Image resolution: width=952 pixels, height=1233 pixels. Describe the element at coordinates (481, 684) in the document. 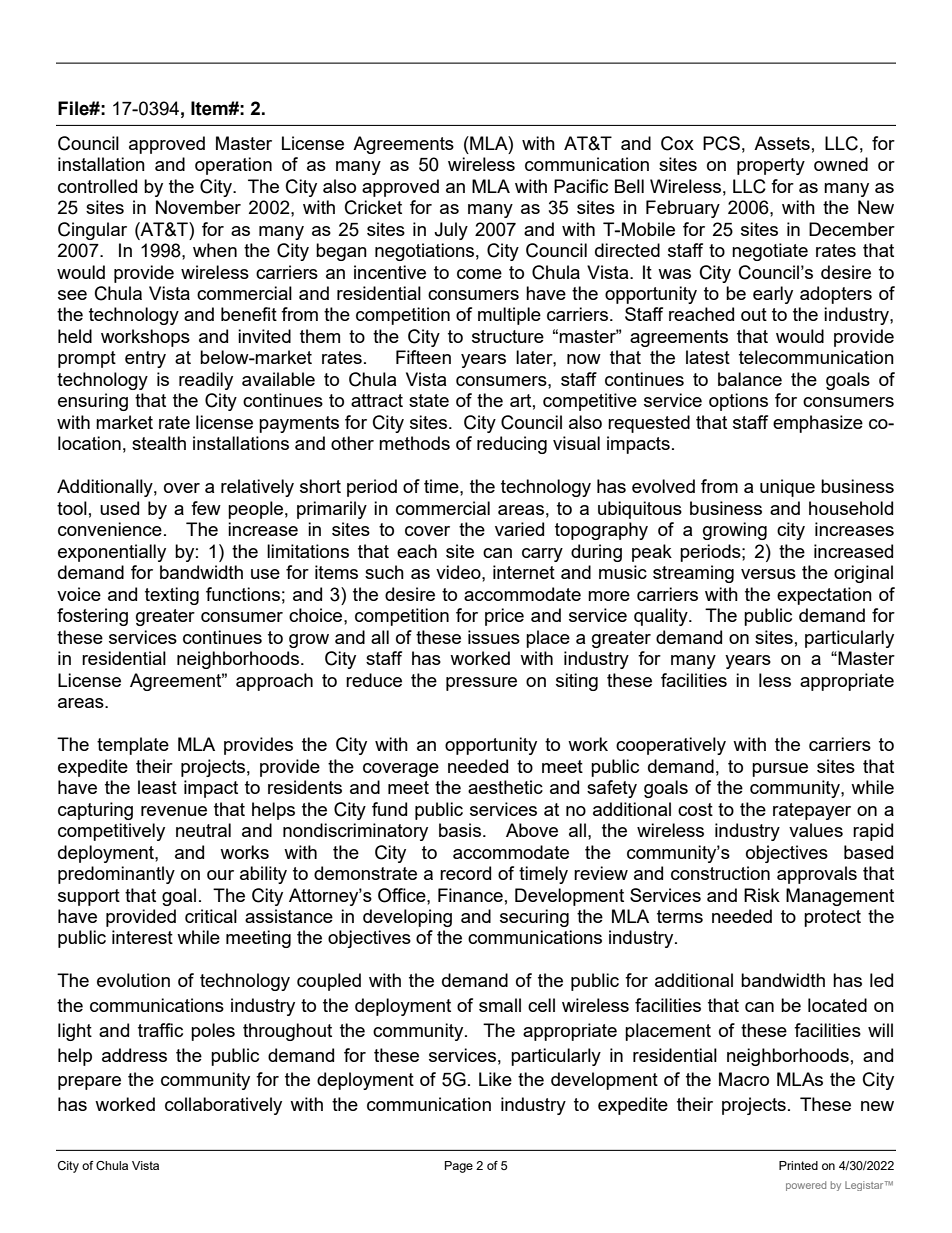

I see `pressure` at that location.
